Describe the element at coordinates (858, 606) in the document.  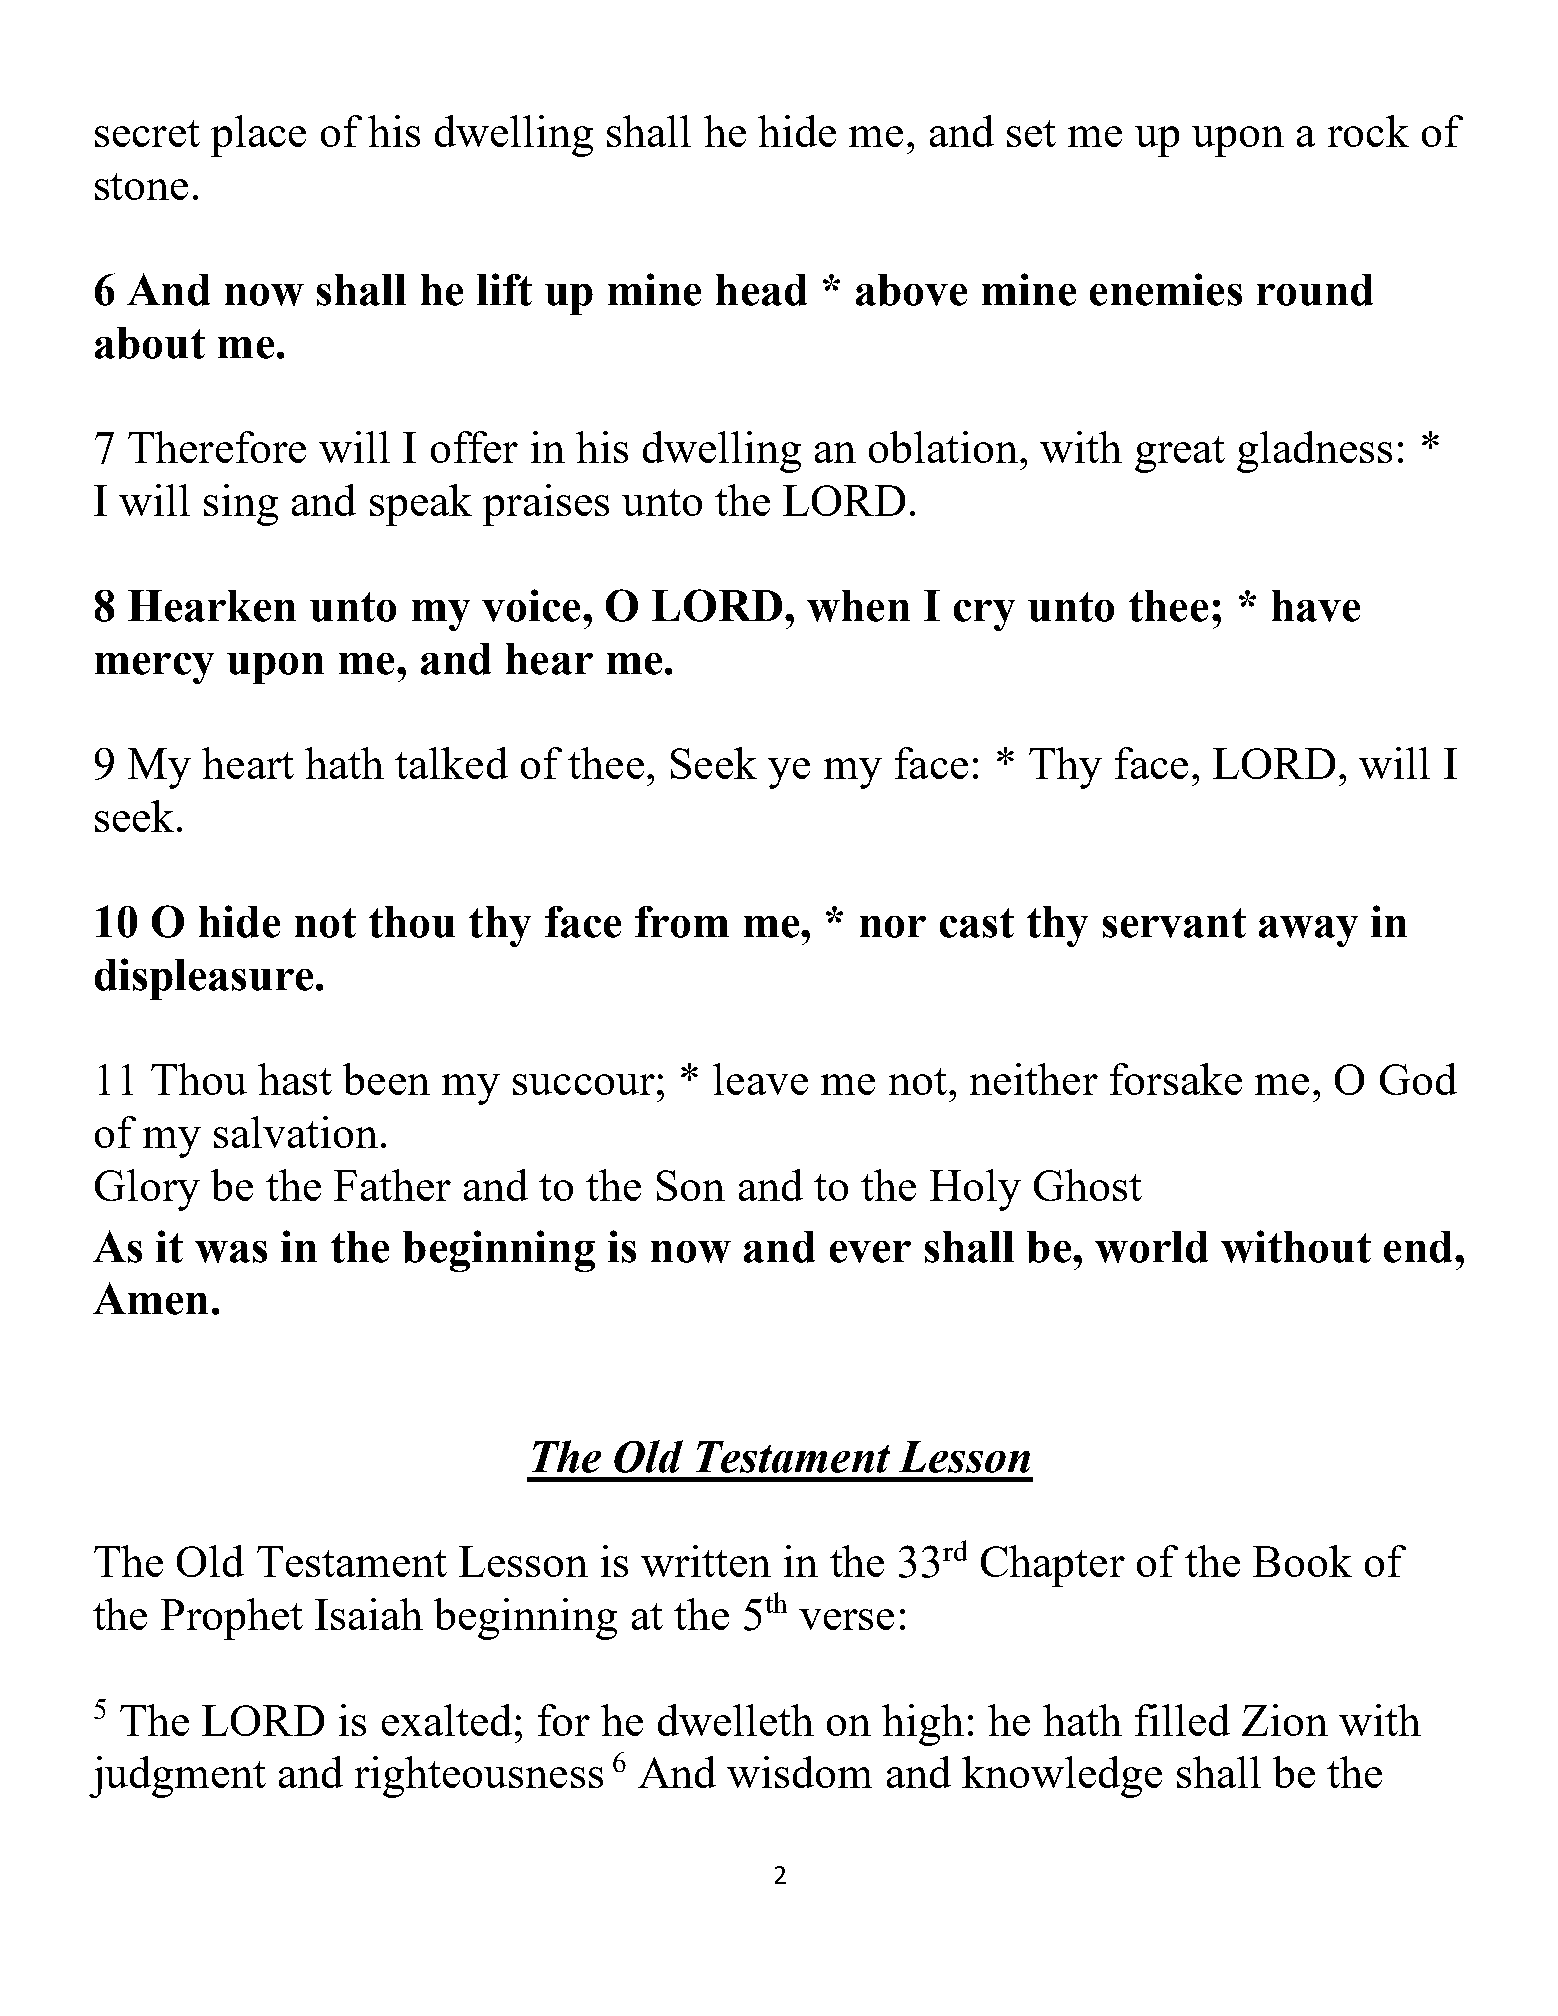
I see `when` at that location.
